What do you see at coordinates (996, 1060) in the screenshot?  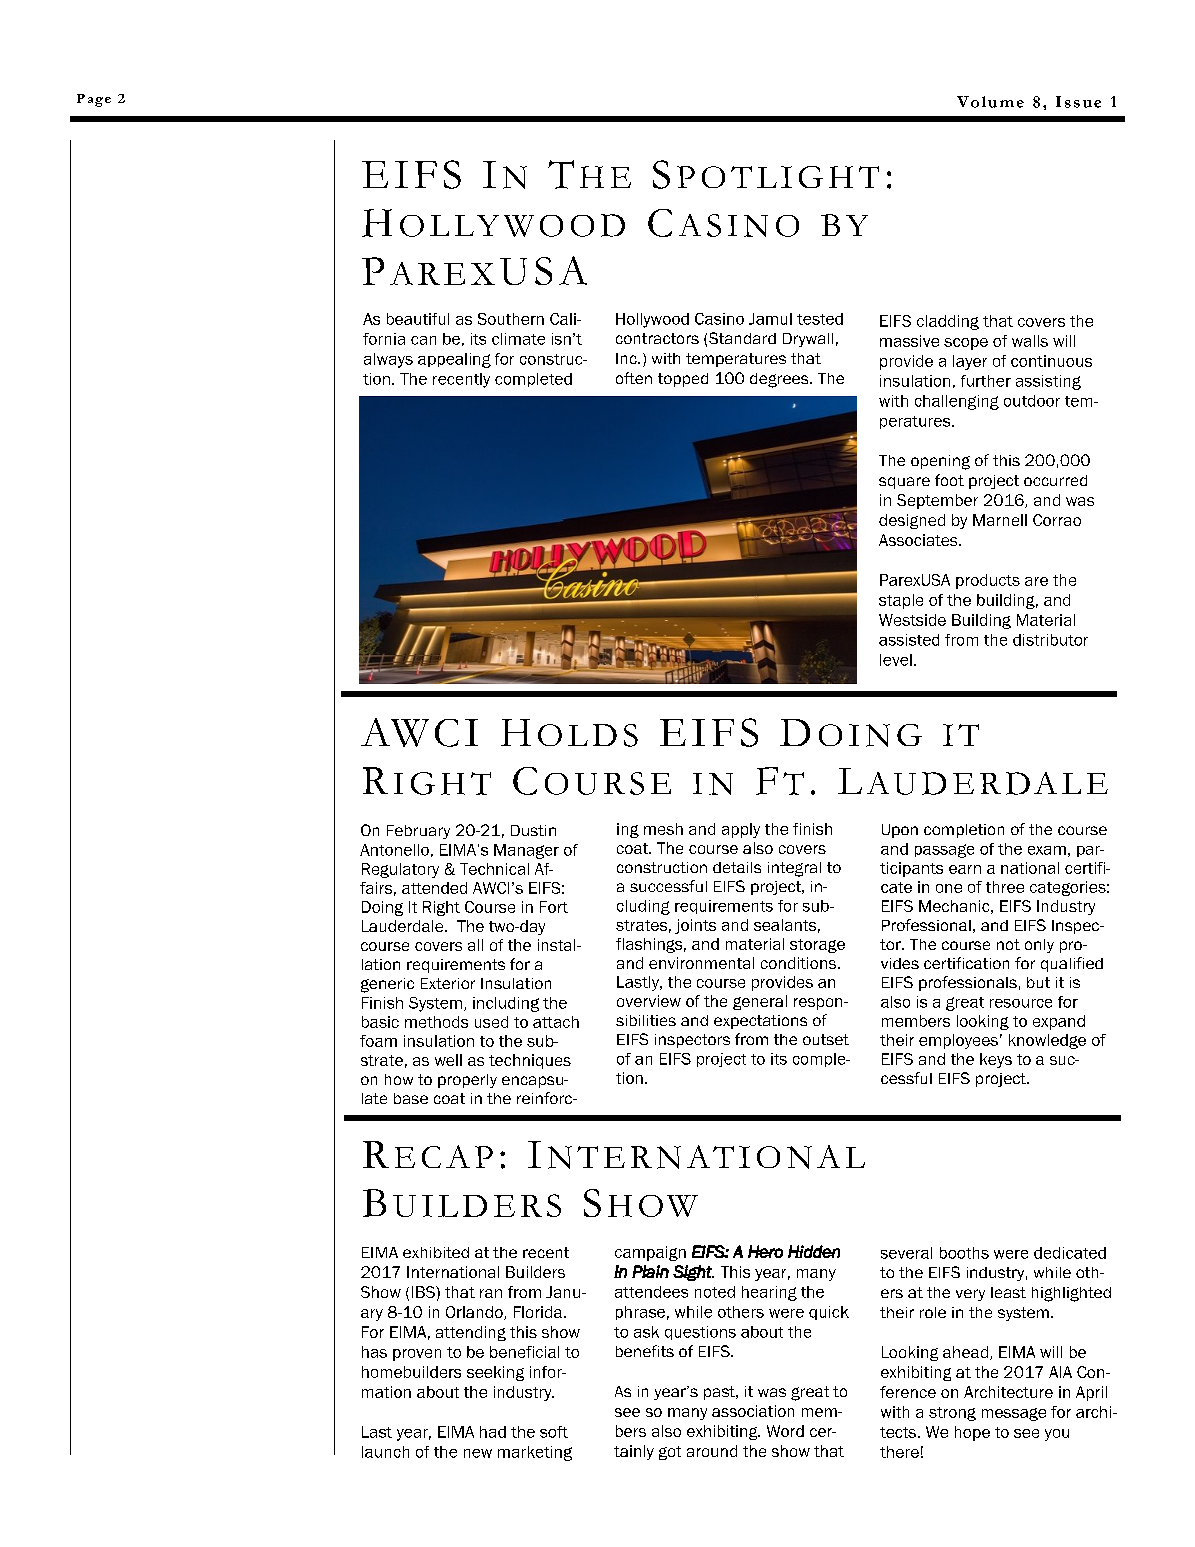 I see `keys` at bounding box center [996, 1060].
